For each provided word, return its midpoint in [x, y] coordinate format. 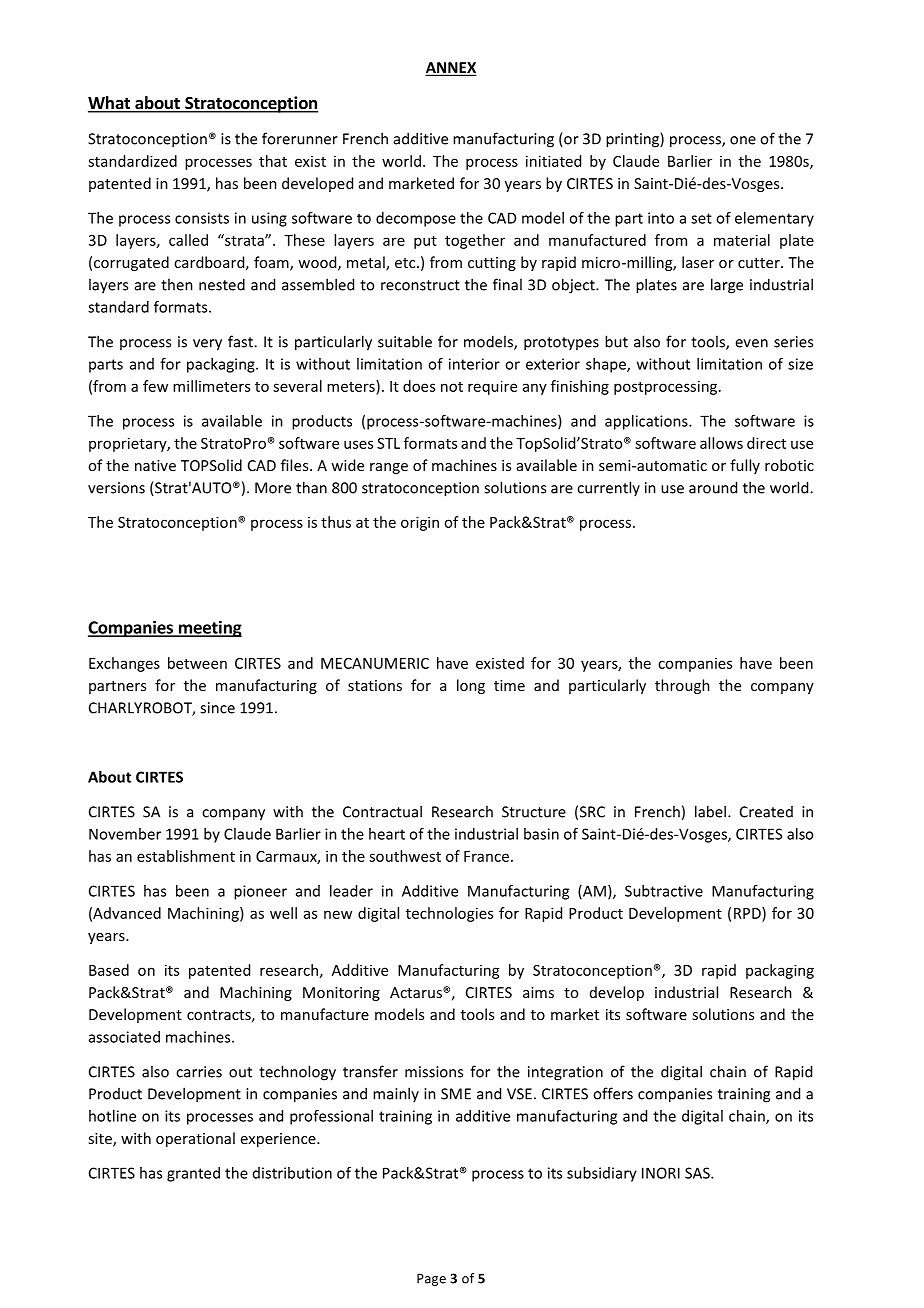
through [682, 686]
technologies [449, 914]
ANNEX [451, 68]
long [471, 686]
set [701, 218]
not [452, 387]
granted [193, 1174]
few [155, 386]
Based [109, 970]
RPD [748, 913]
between [197, 663]
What [110, 104]
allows [721, 443]
